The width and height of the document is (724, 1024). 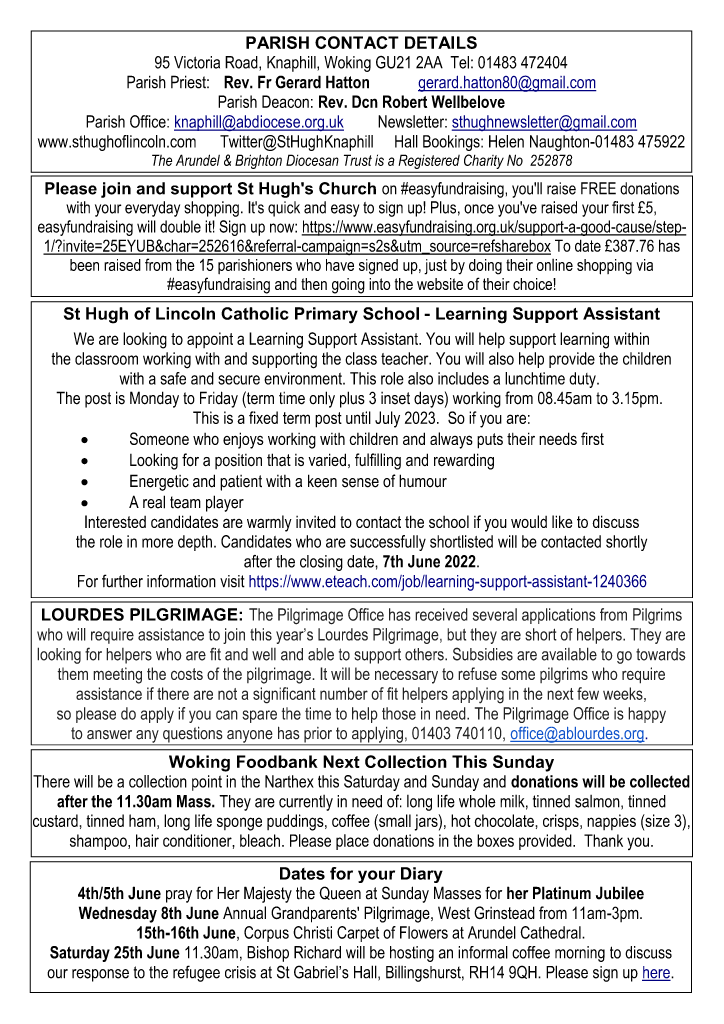 I want to click on Helen, so click(x=506, y=141).
